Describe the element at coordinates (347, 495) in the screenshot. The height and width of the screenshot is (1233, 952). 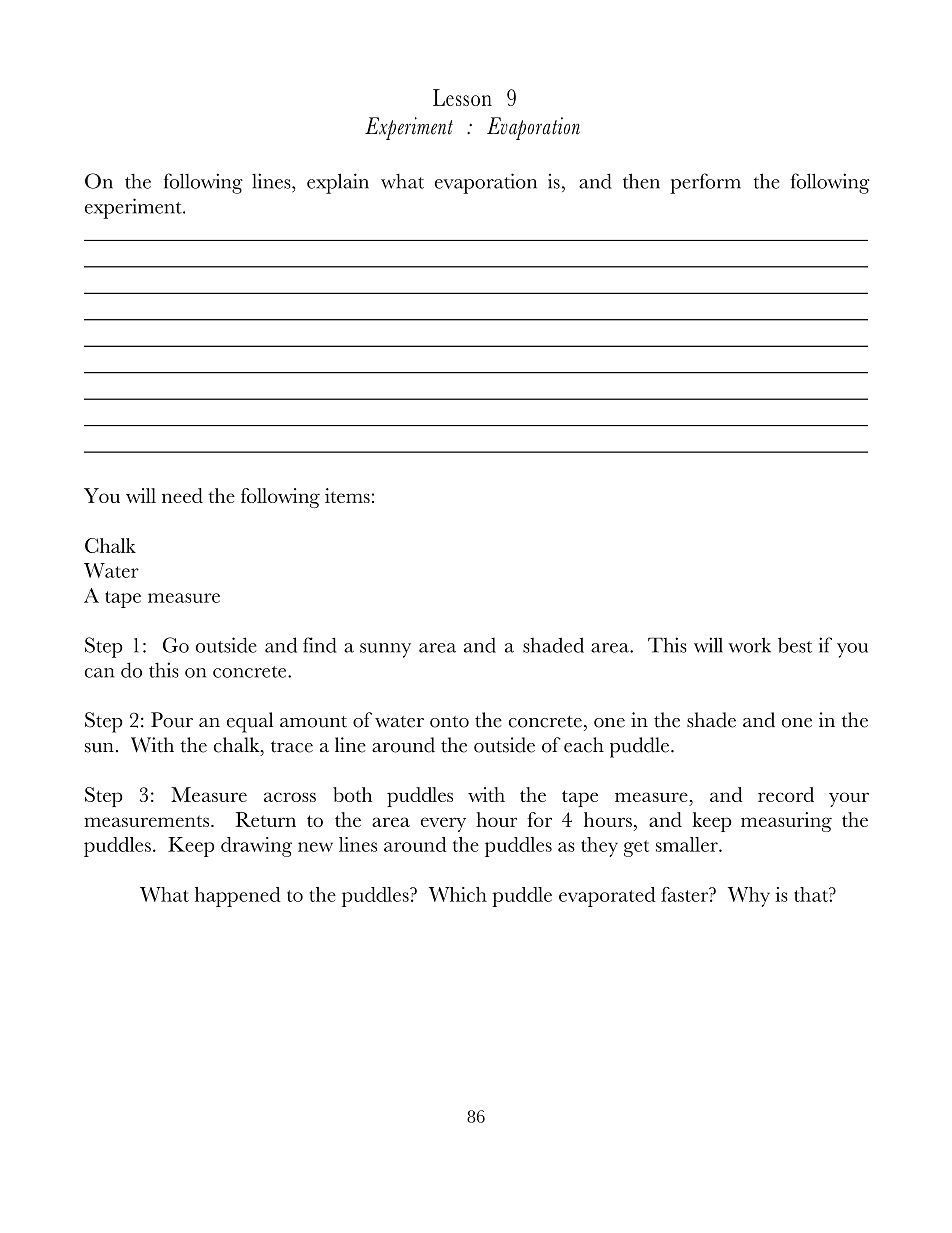
I see `items` at that location.
